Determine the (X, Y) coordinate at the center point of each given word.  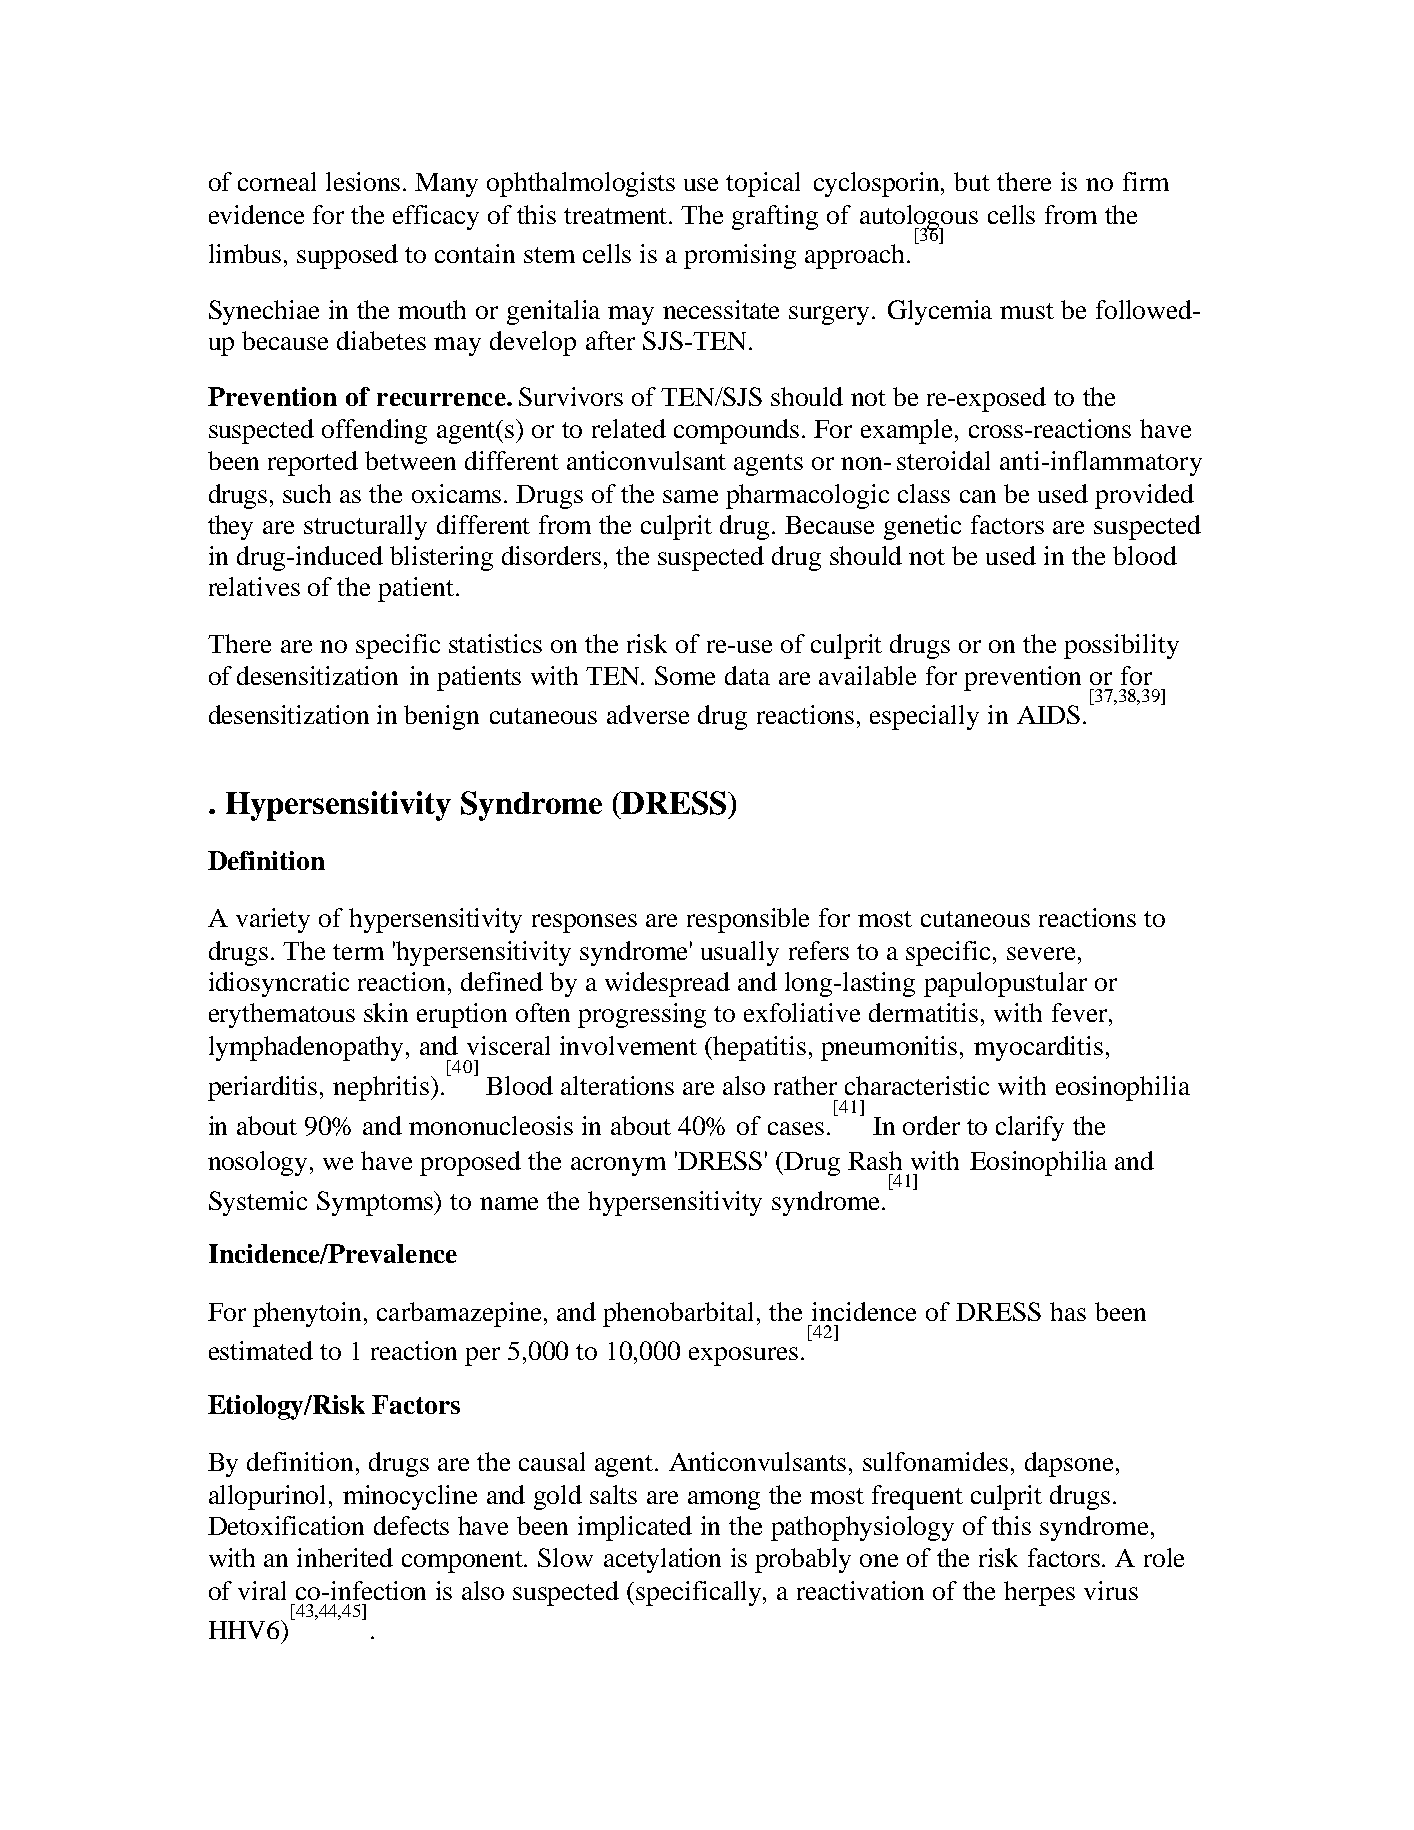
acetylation (662, 1560)
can (978, 496)
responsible (748, 920)
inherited (345, 1557)
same (690, 496)
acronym (618, 1166)
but (972, 181)
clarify (1030, 1128)
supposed (347, 256)
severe (1041, 953)
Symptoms (376, 1203)
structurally (365, 527)
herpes (1039, 1593)
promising (740, 256)
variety (273, 920)
